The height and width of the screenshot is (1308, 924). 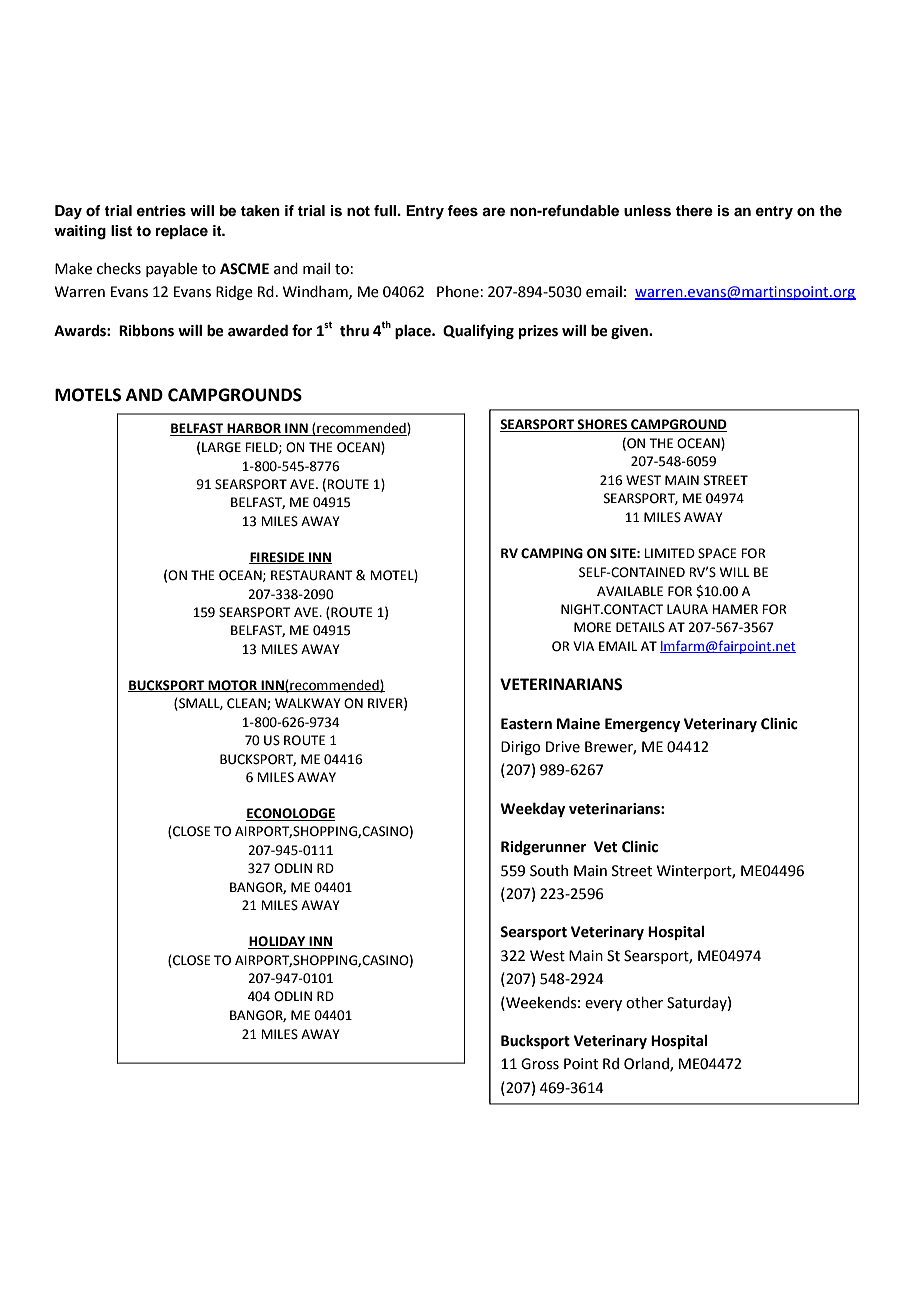 I want to click on WALKWAY, so click(x=308, y=703).
